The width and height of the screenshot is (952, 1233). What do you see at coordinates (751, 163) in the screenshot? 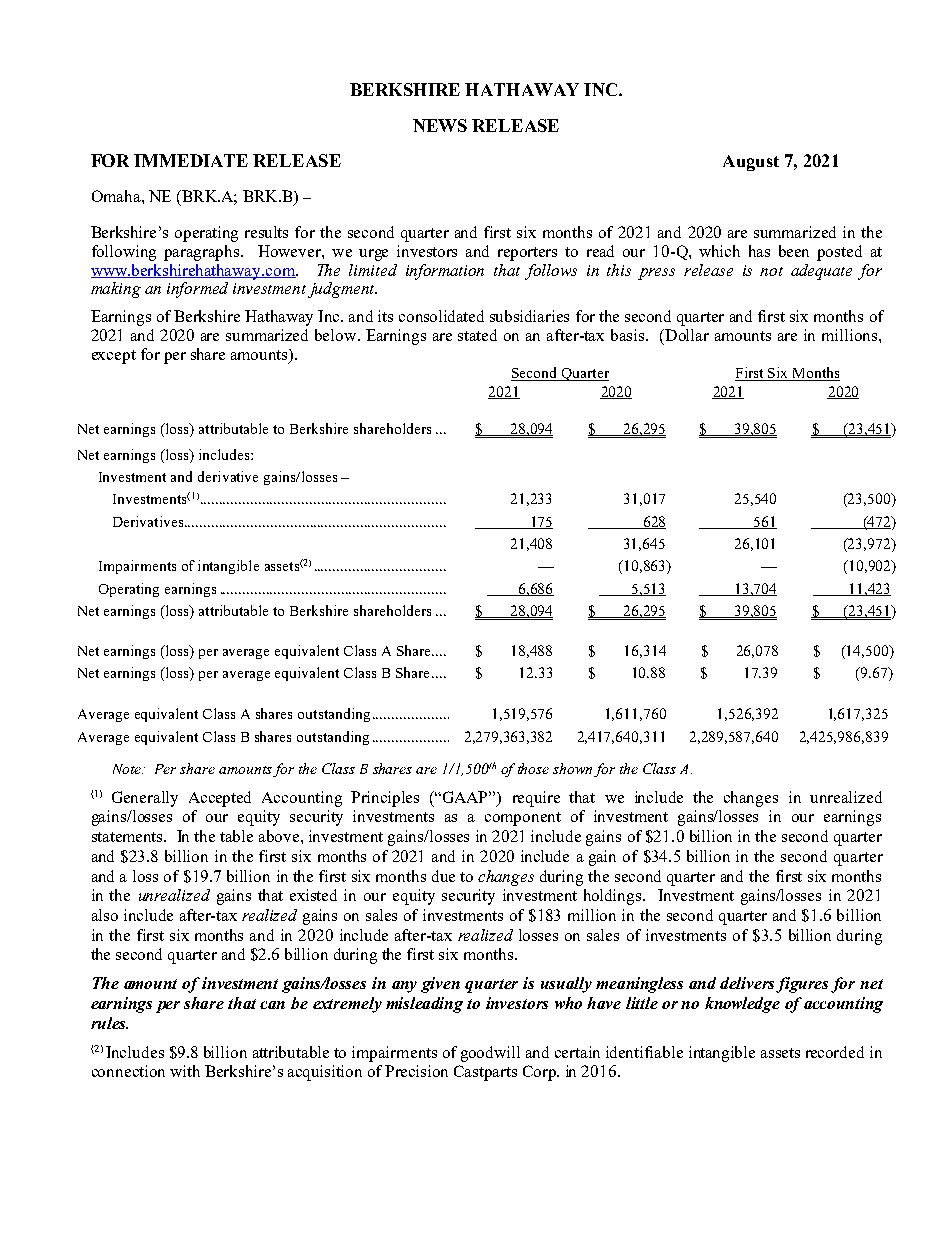
I see `August` at bounding box center [751, 163].
